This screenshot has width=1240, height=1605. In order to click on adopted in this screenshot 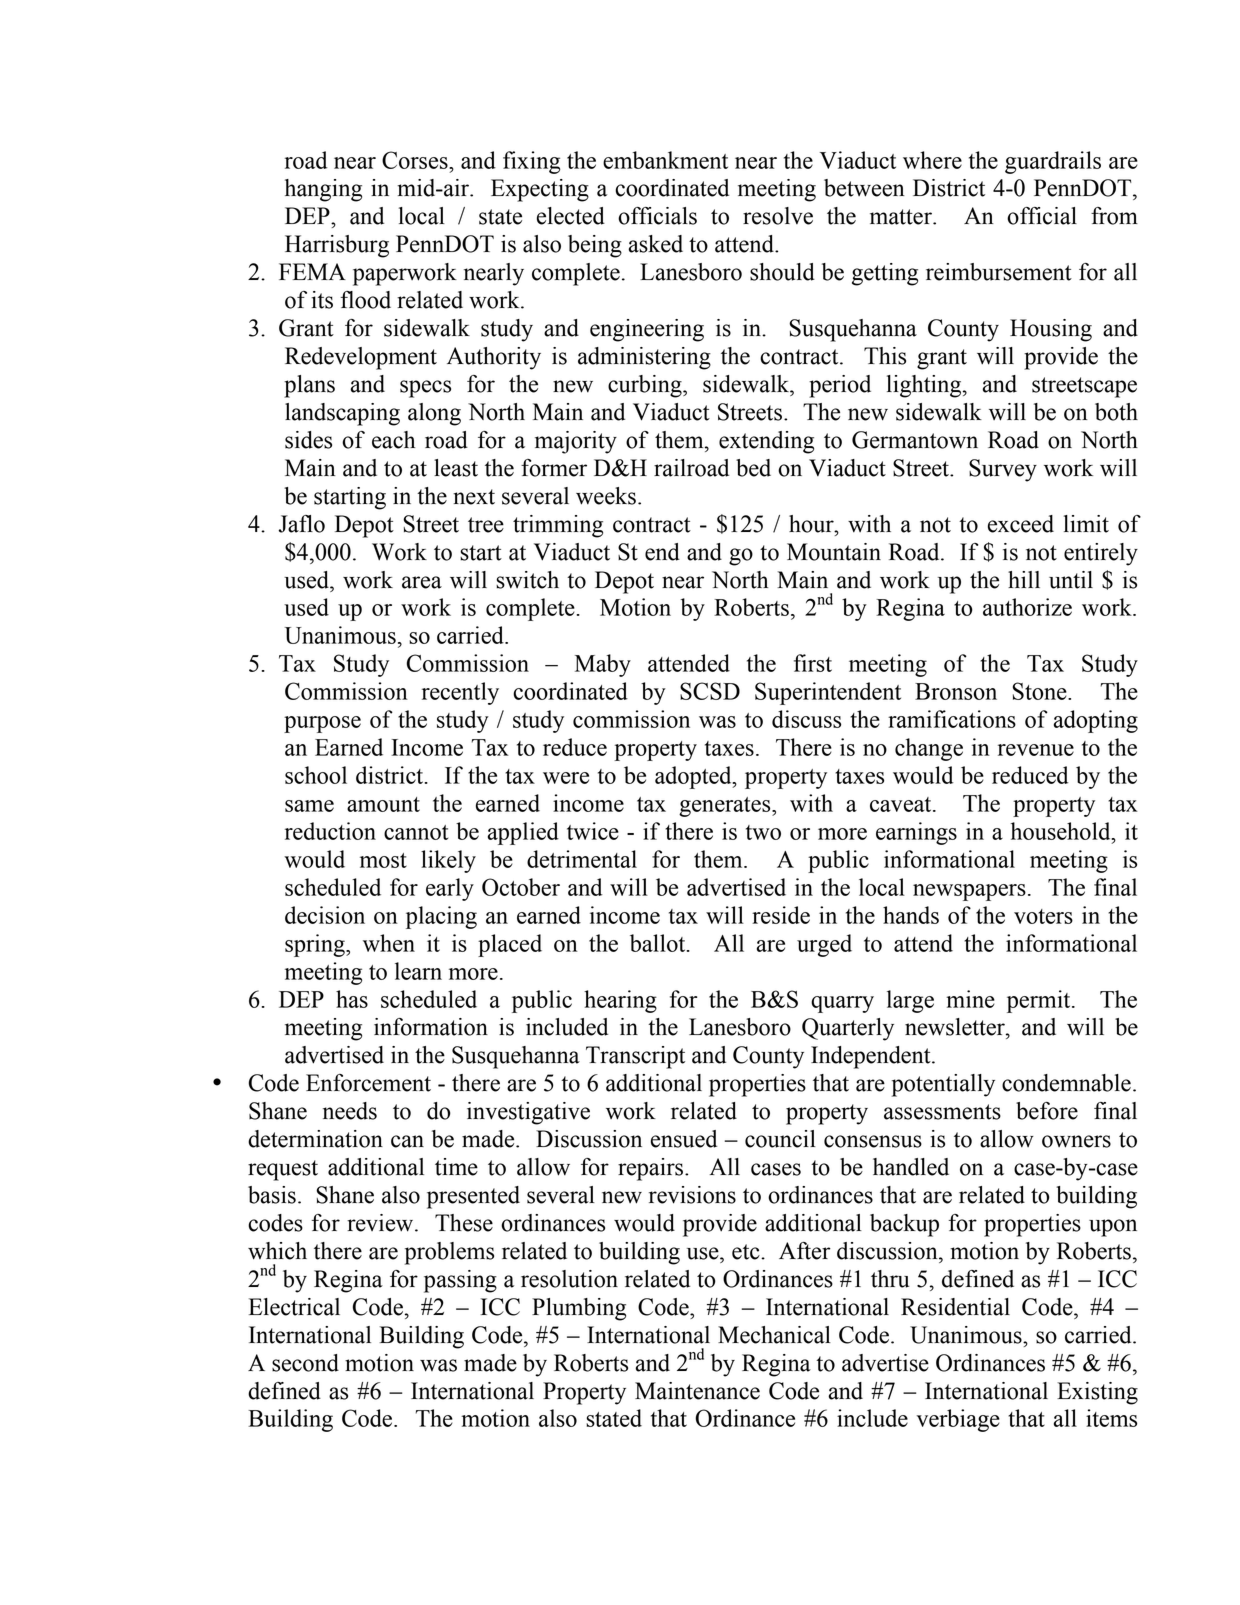, I will do `click(694, 777)`.
